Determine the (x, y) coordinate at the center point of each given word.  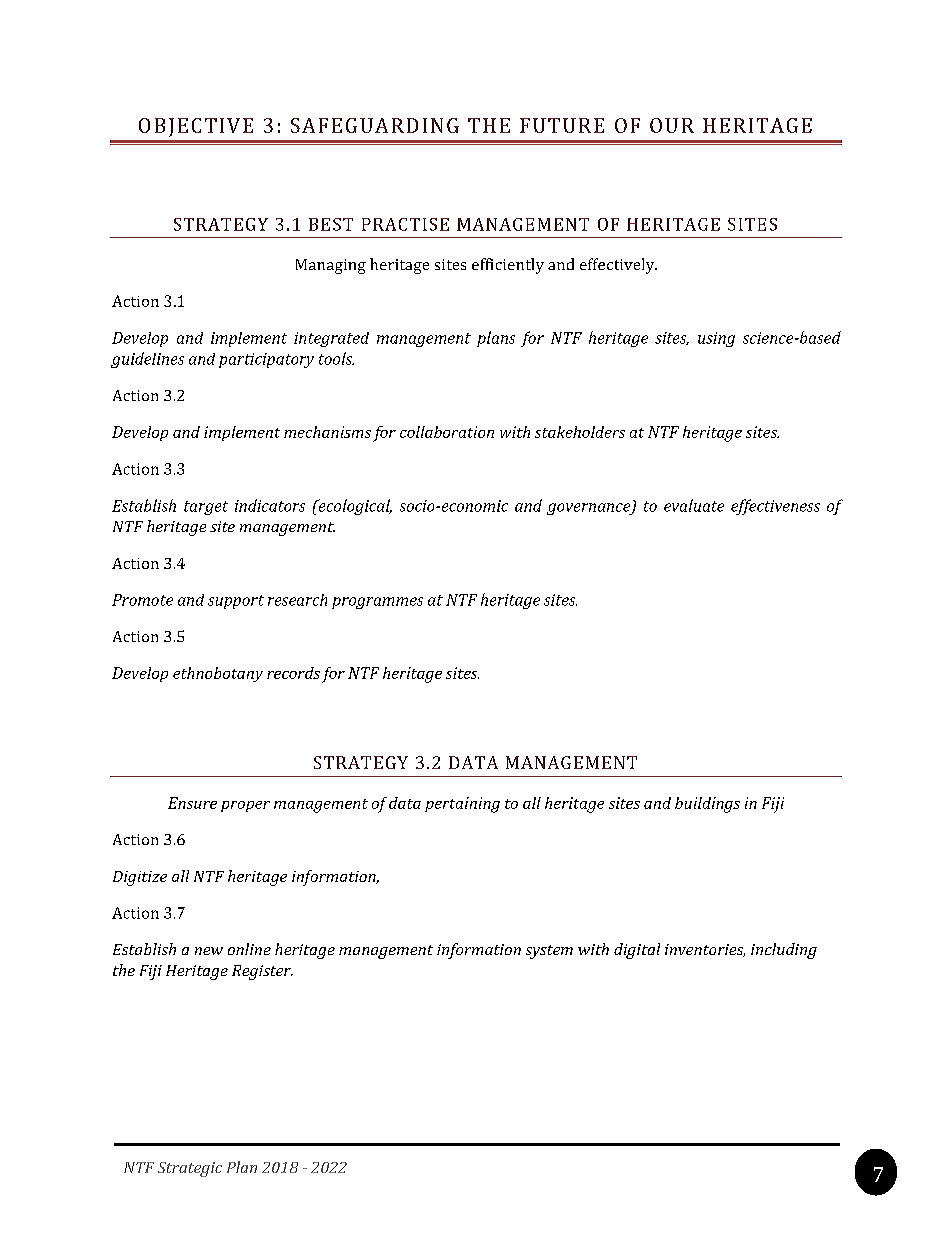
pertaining (462, 805)
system (549, 952)
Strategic (190, 1169)
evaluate (694, 505)
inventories (705, 950)
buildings (707, 805)
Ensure (192, 803)
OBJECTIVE (196, 127)
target (206, 508)
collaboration (447, 432)
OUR (672, 125)
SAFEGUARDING (375, 125)
